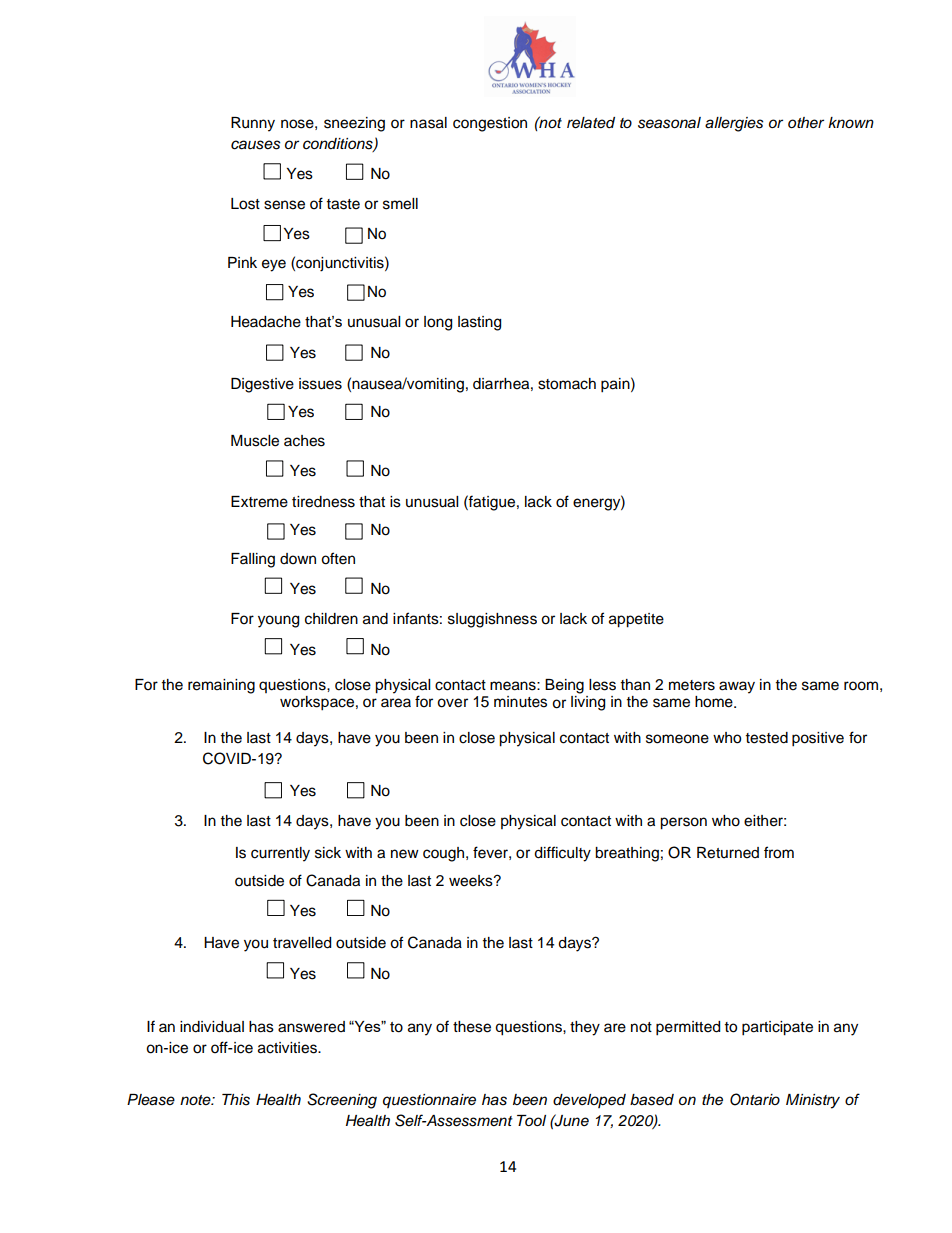  What do you see at coordinates (236, 1100) in the screenshot?
I see `This` at bounding box center [236, 1100].
